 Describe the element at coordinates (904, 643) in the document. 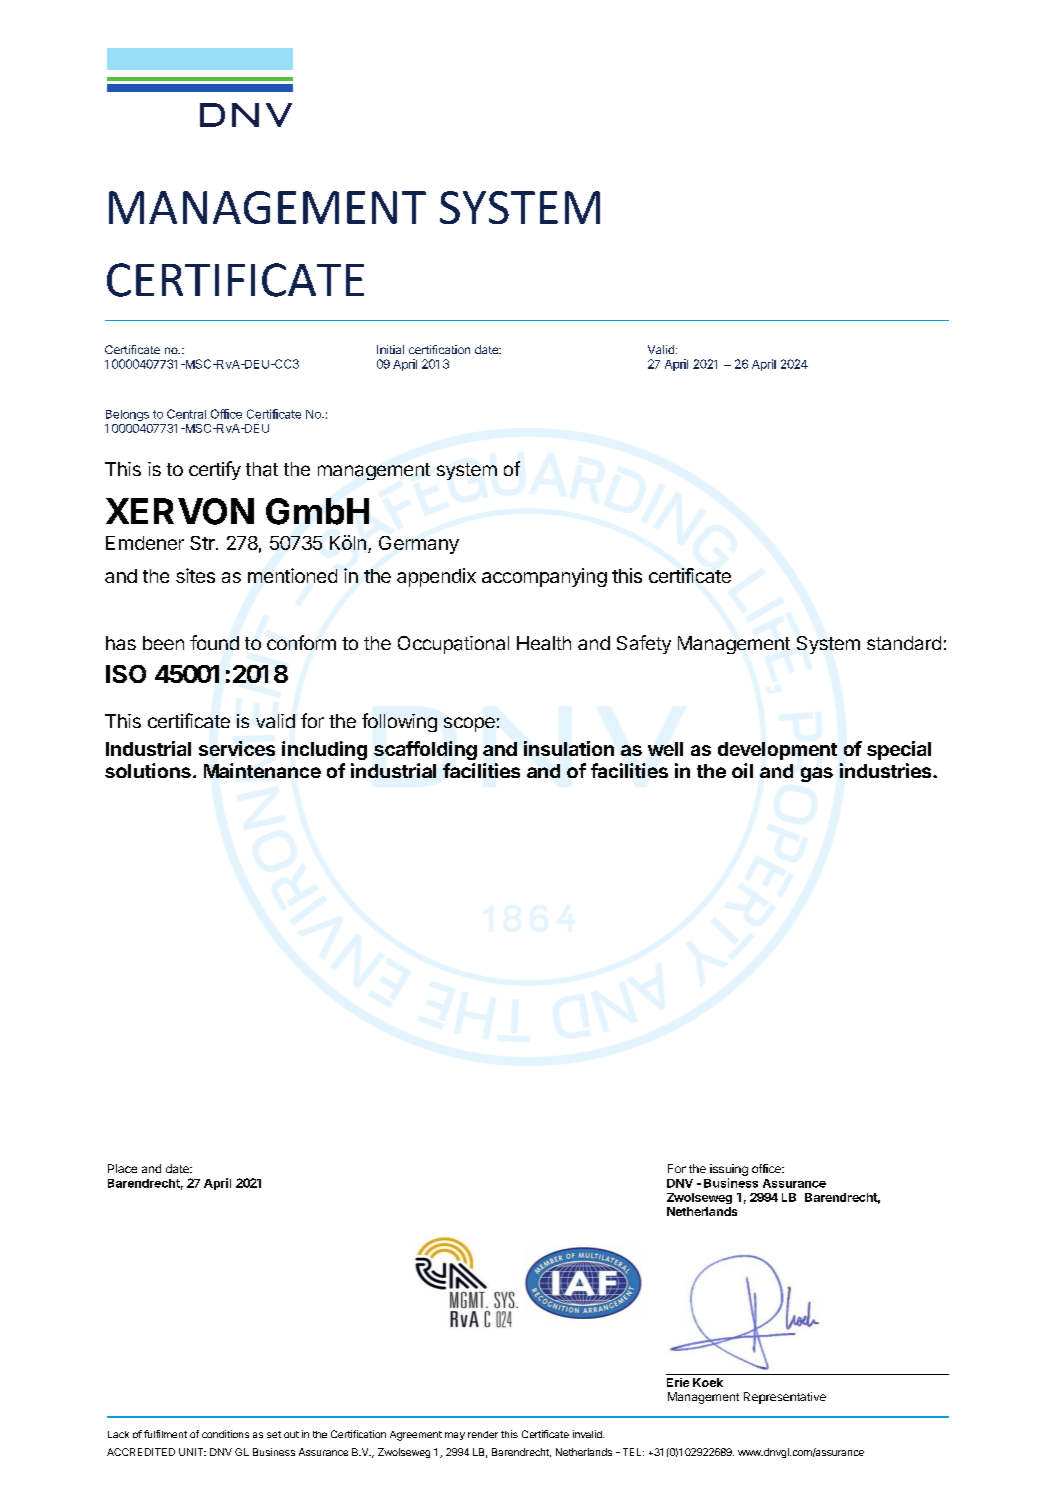

I see `standard` at that location.
